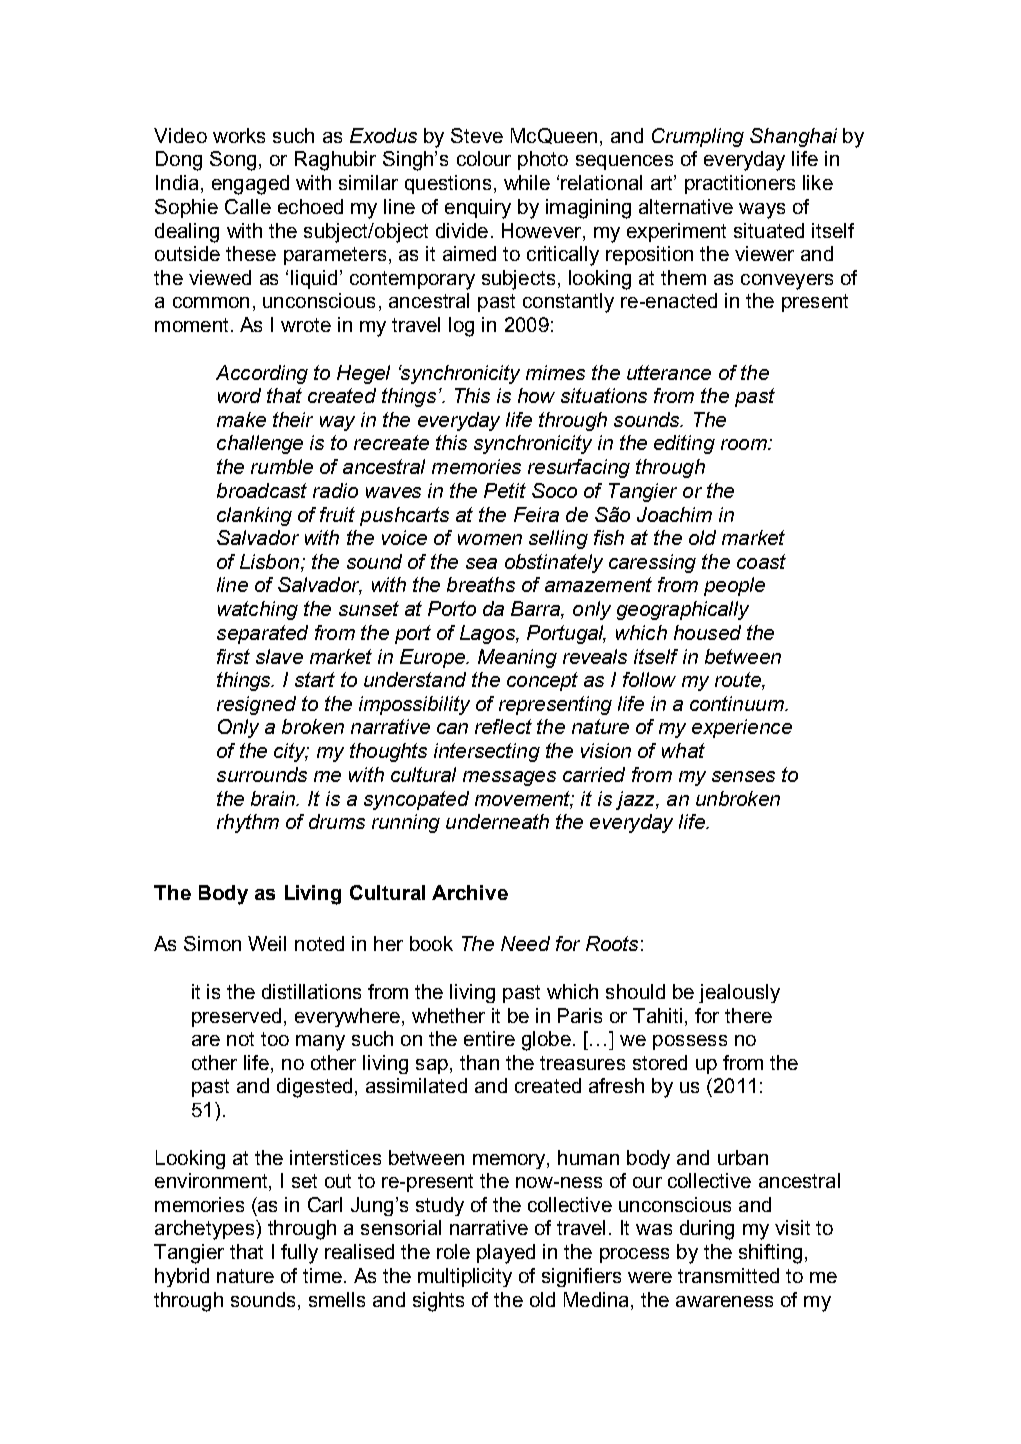  I want to click on room, so click(745, 444).
